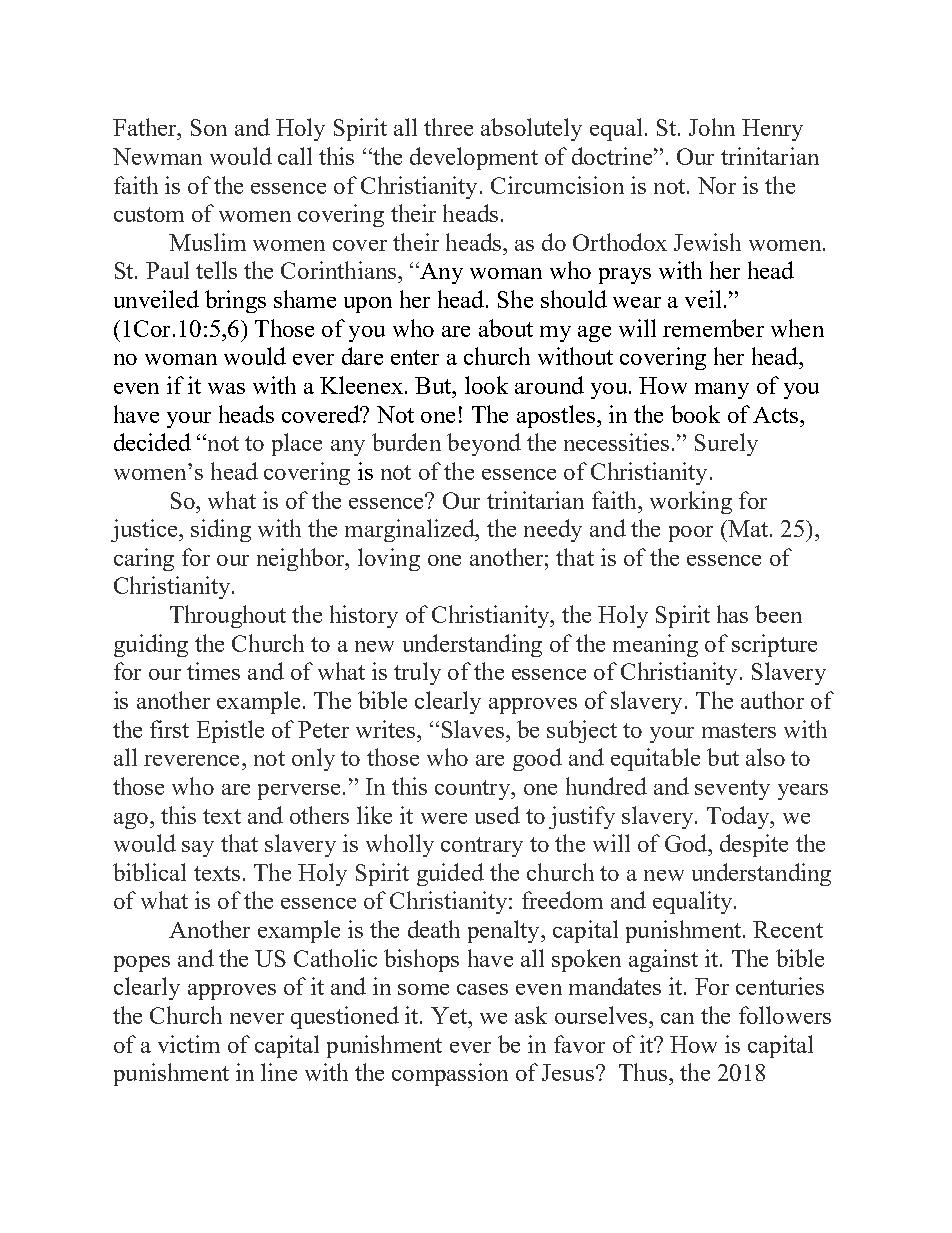  I want to click on masters, so click(739, 730).
